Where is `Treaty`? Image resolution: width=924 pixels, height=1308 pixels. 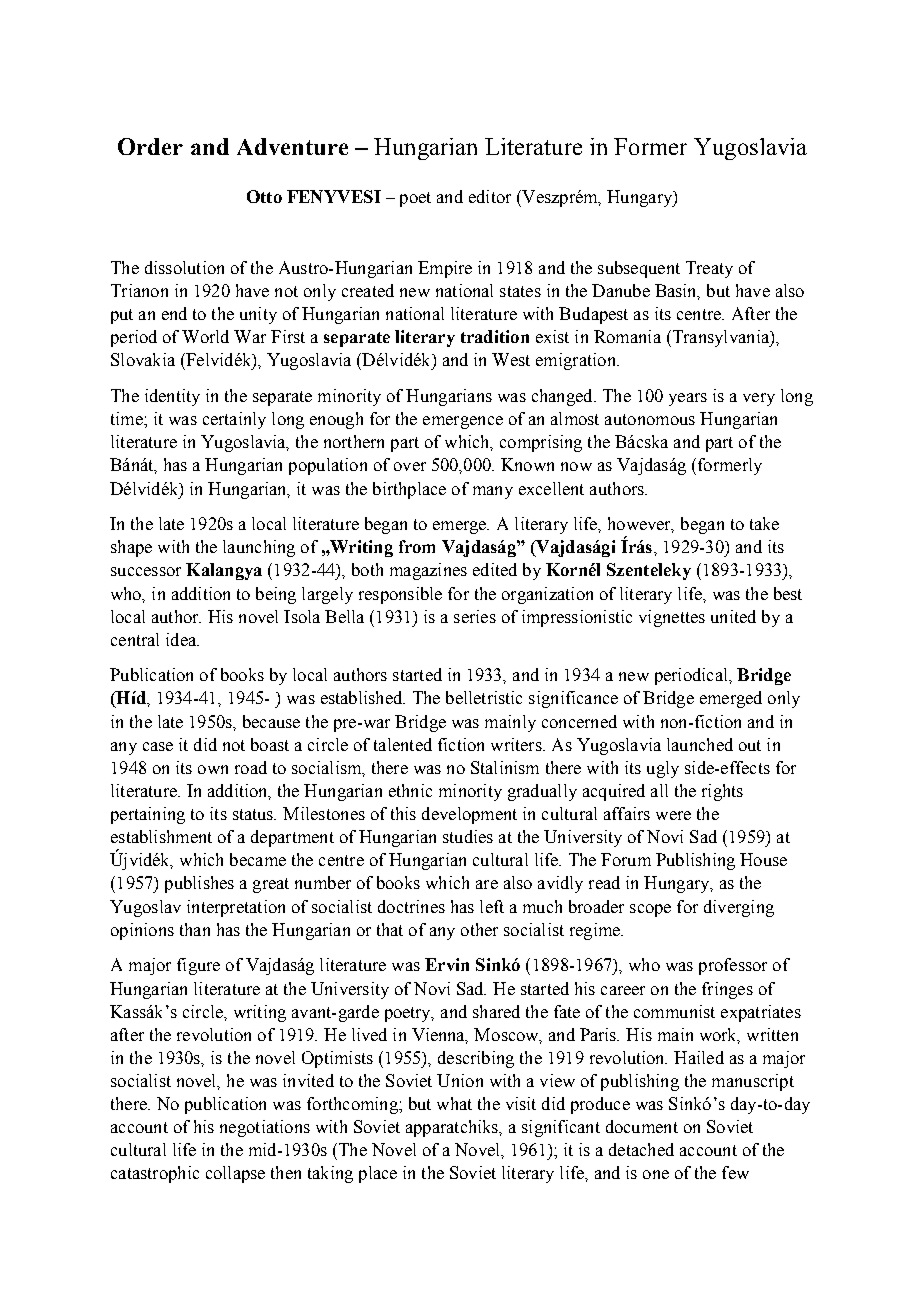
Treaty is located at coordinates (709, 269).
